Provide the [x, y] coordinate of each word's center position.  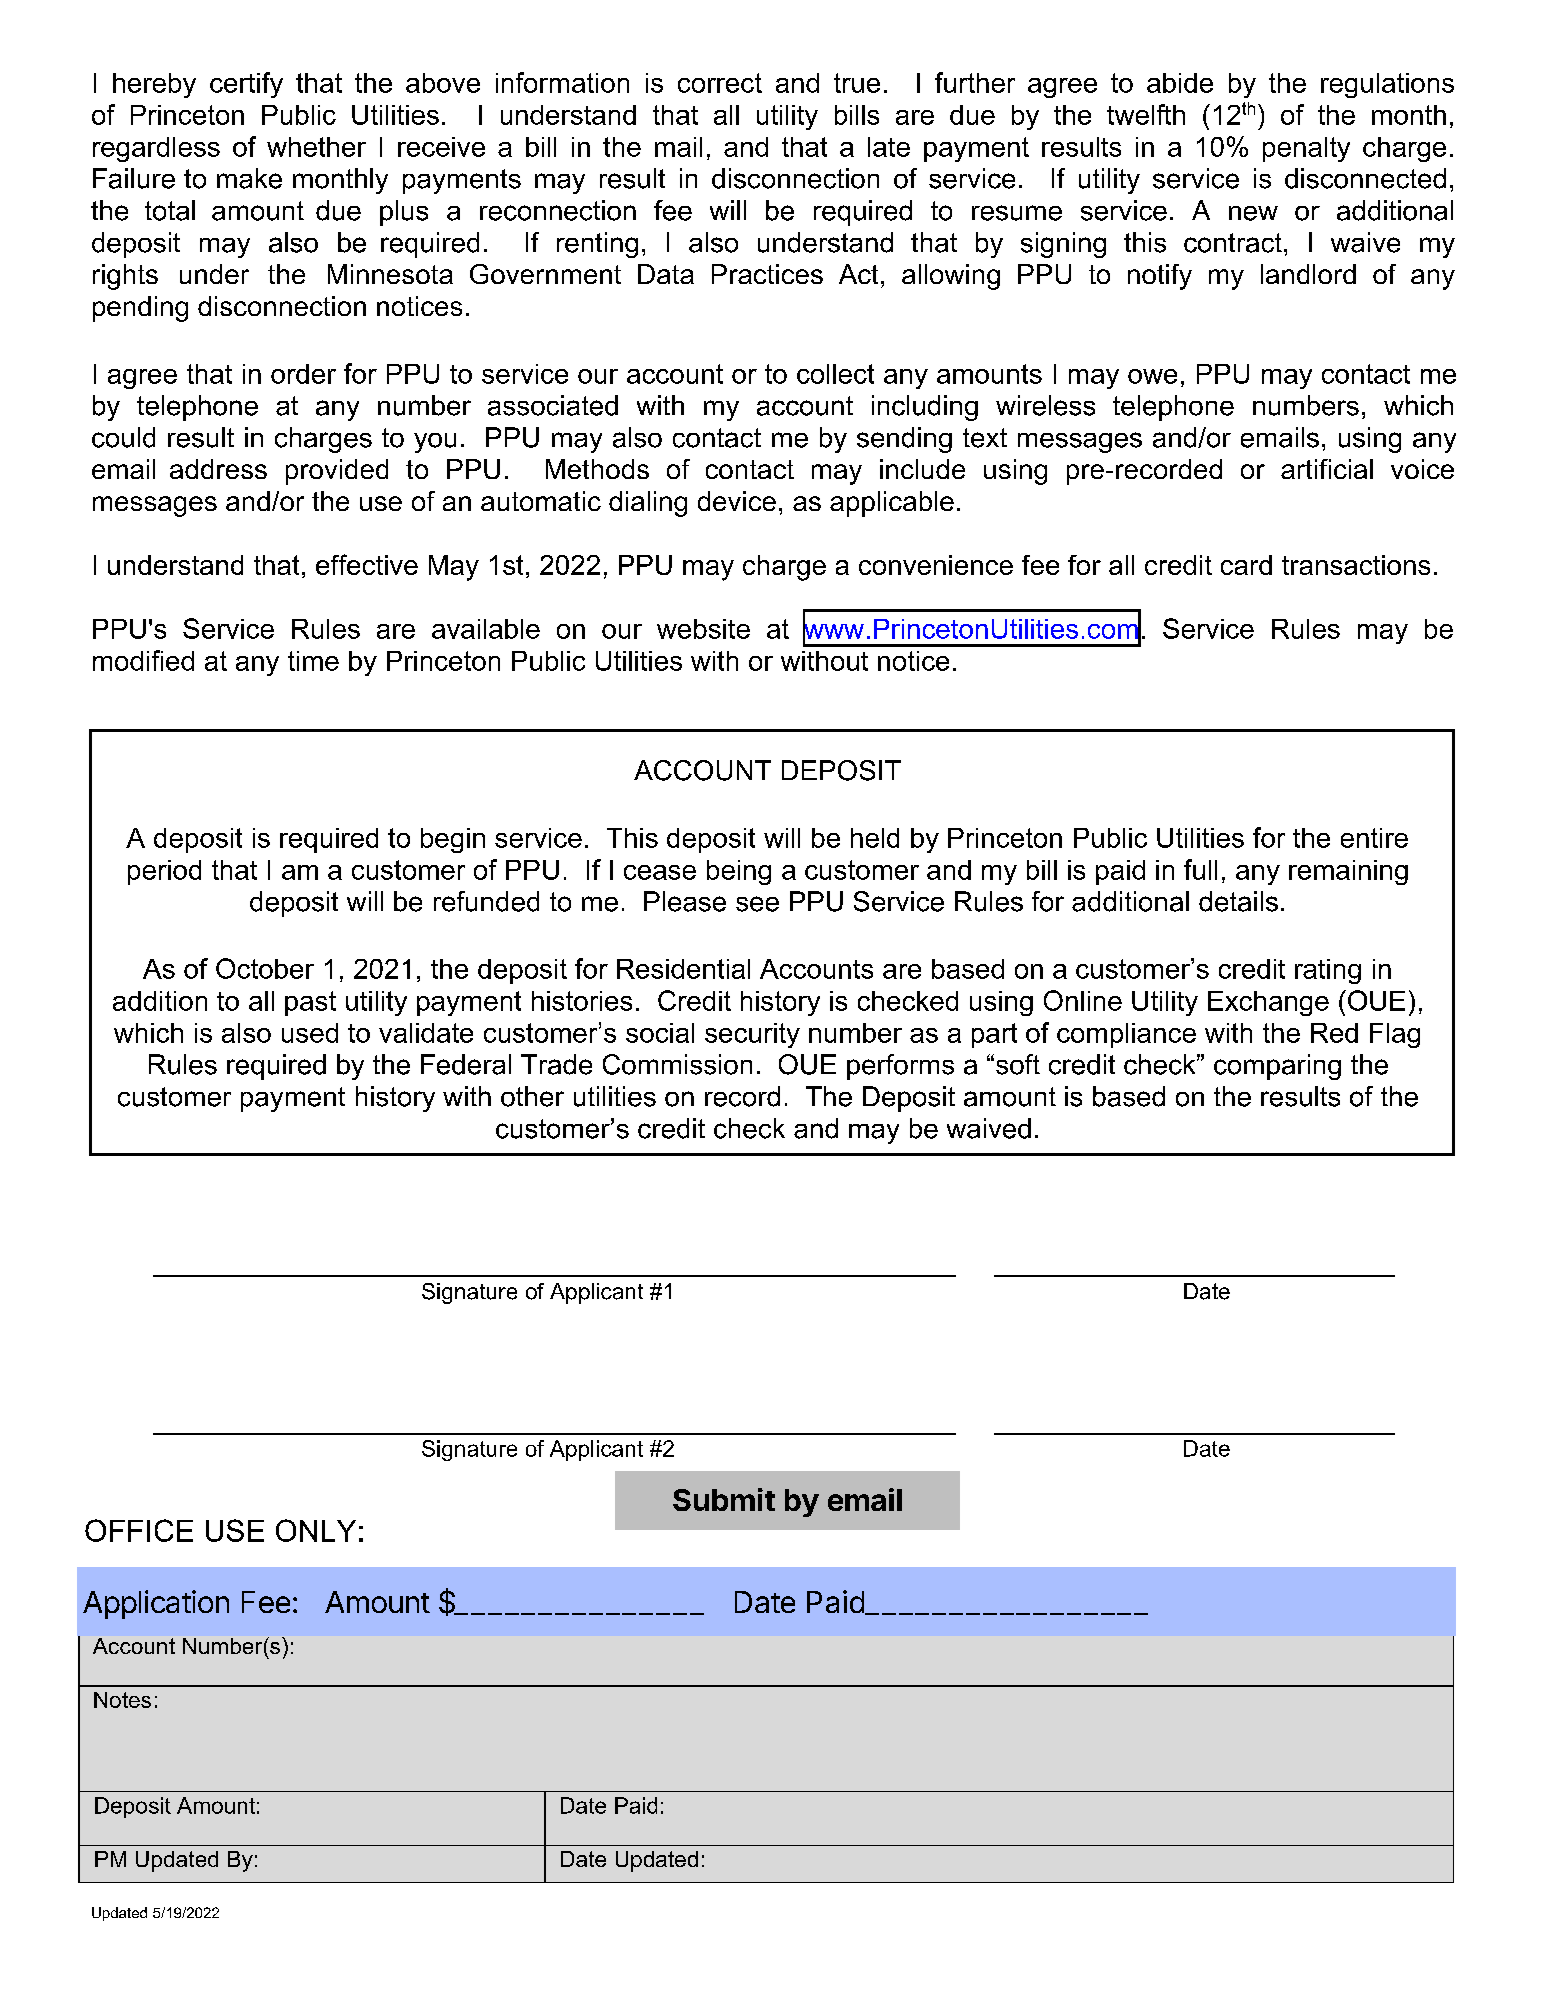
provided [337, 472]
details [1238, 901]
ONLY [316, 1530]
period [164, 872]
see [757, 904]
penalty [1306, 149]
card [1246, 565]
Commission [677, 1064]
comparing [1277, 1067]
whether [316, 147]
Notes [122, 1700]
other [532, 1096]
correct [720, 83]
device [737, 501]
